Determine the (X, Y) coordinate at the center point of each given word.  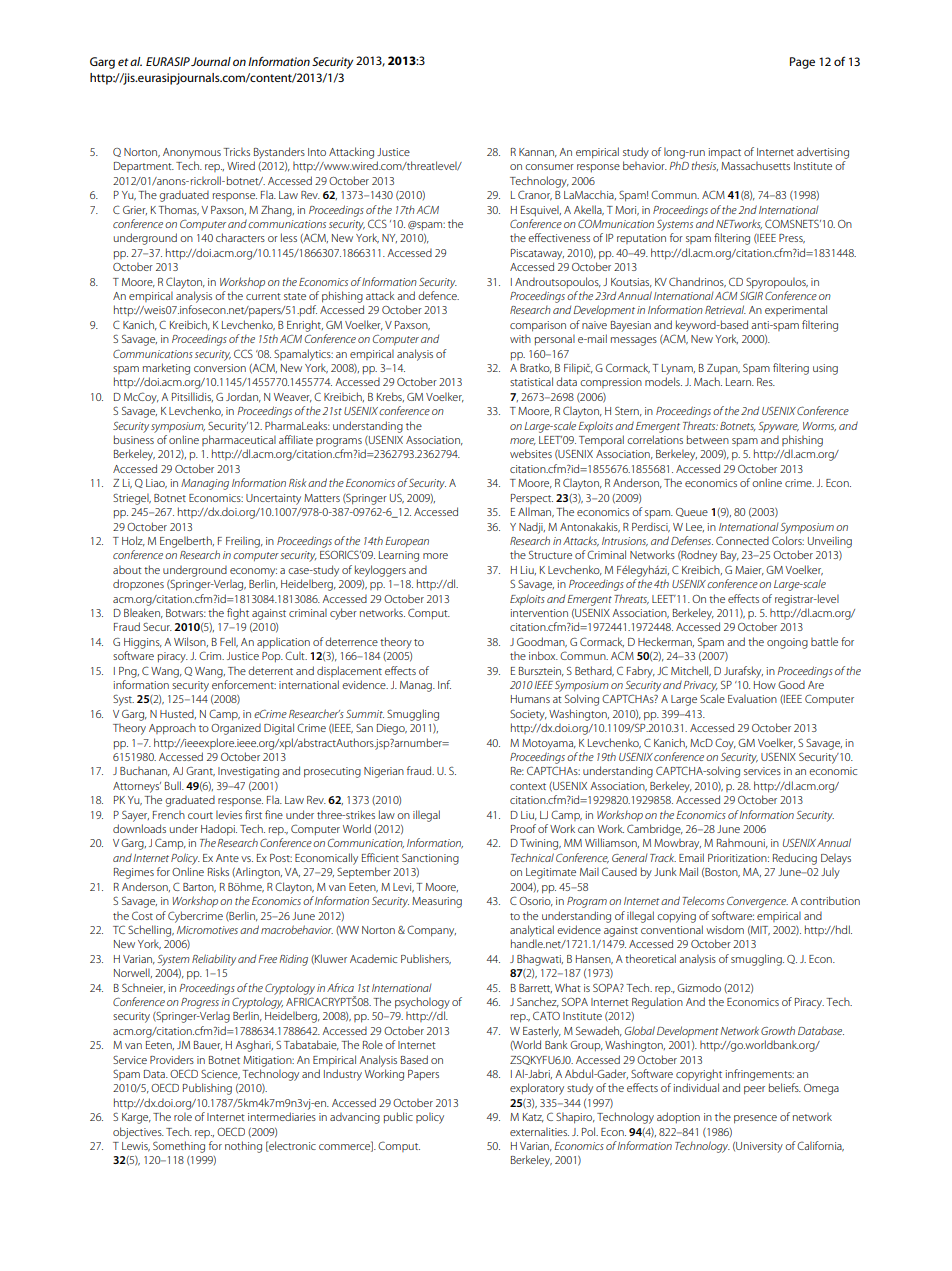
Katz (533, 1118)
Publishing (207, 1089)
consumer (549, 167)
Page (802, 63)
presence (755, 1119)
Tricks (236, 151)
